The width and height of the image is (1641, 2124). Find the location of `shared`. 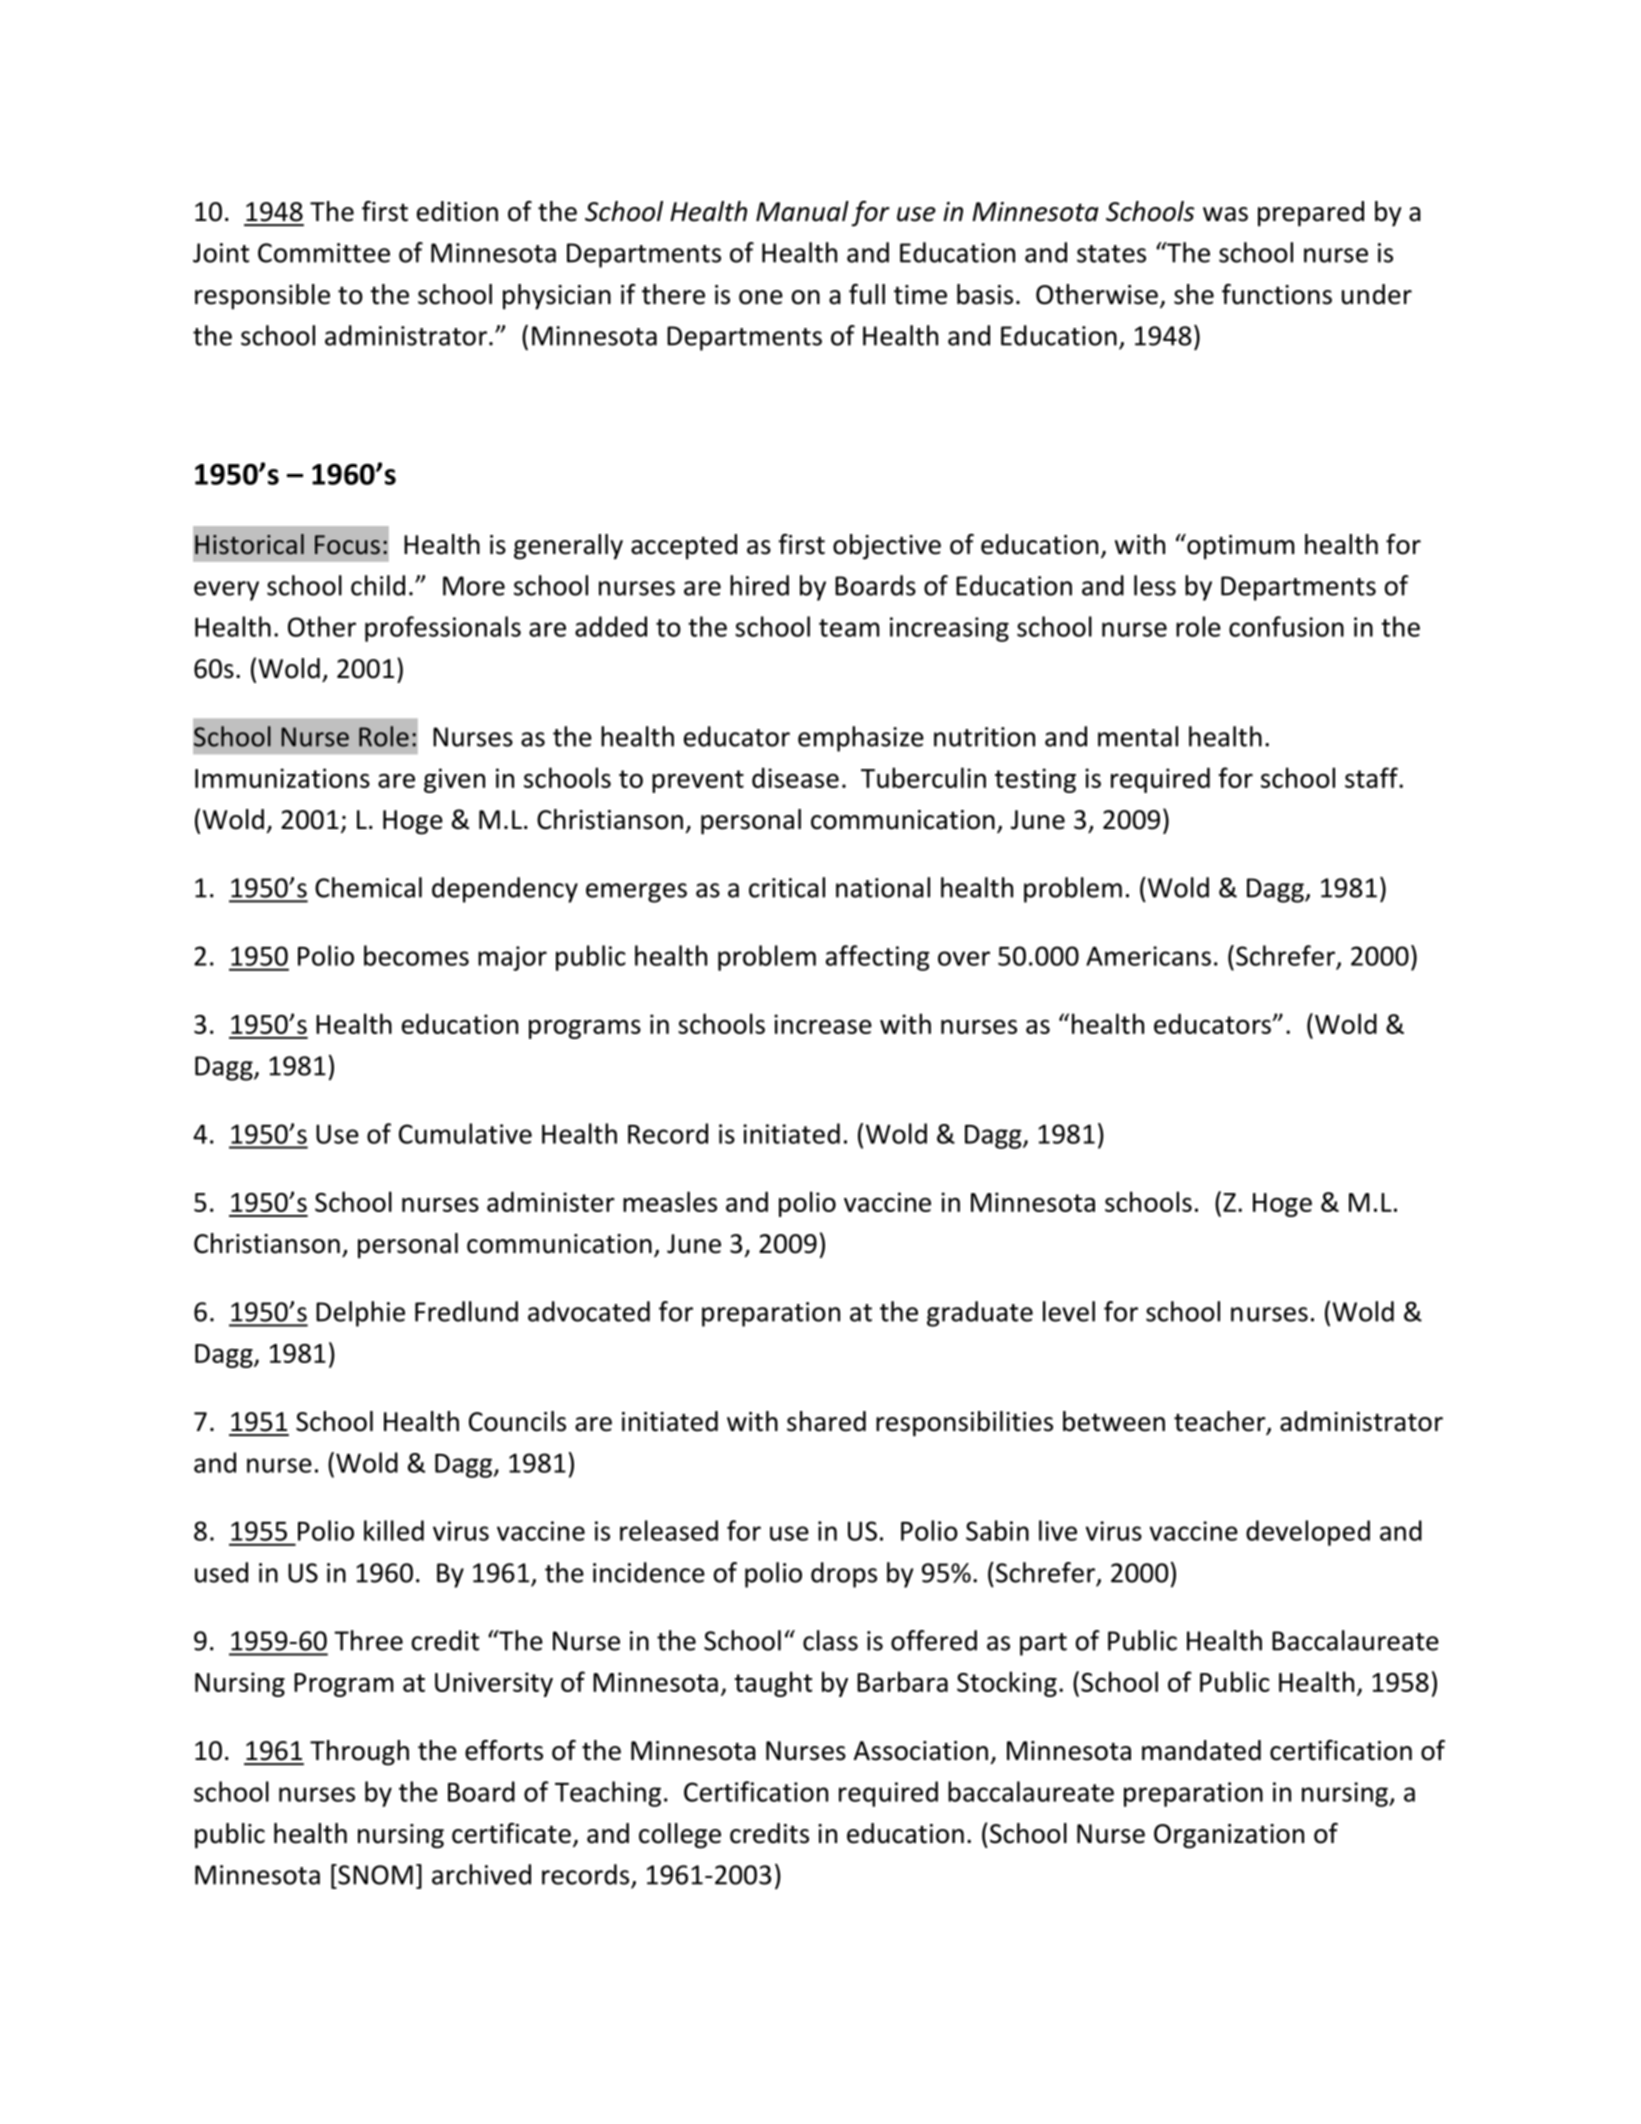

shared is located at coordinates (826, 1421).
